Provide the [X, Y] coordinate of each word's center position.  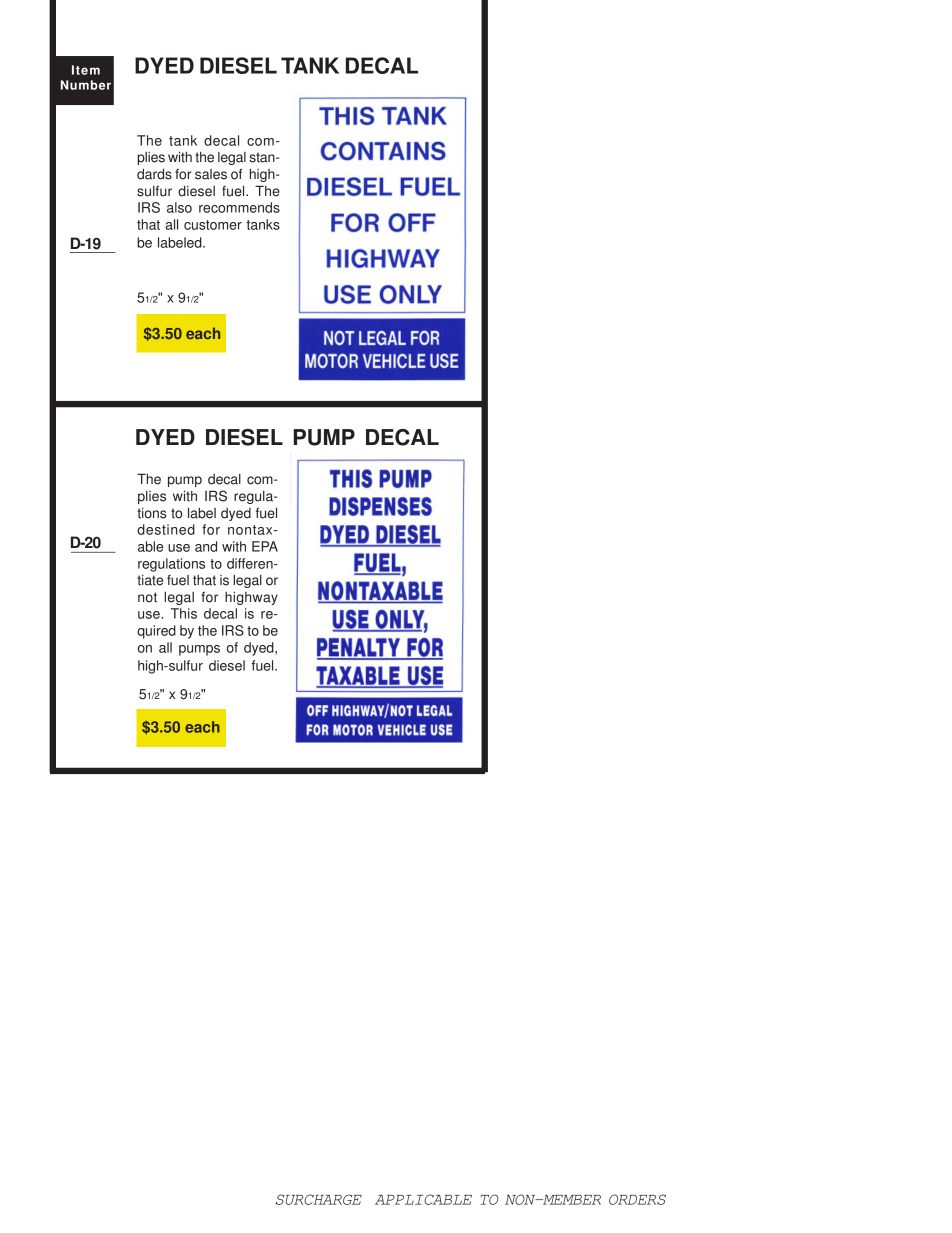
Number [86, 85]
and [206, 546]
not [147, 597]
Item [86, 70]
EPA [265, 546]
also [179, 207]
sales [211, 174]
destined [166, 529]
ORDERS [637, 1199]
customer [213, 225]
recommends [239, 207]
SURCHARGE [318, 1199]
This [184, 613]
